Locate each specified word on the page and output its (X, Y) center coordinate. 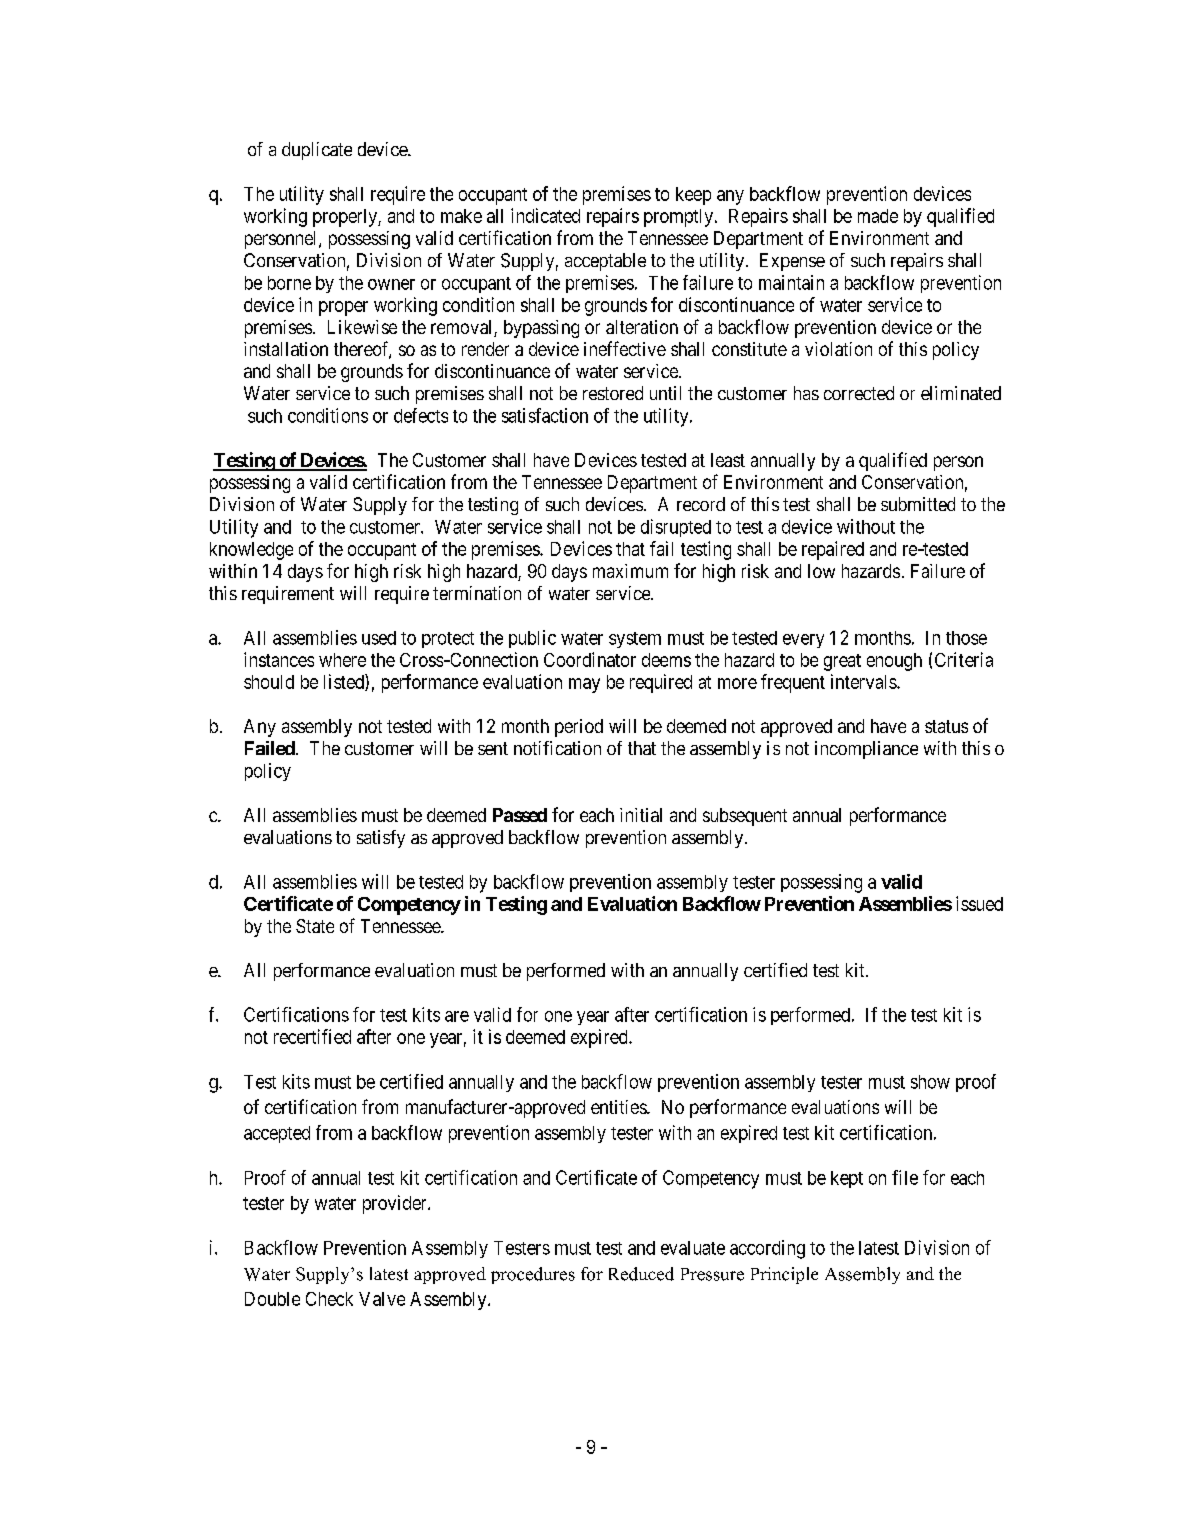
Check (329, 1299)
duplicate (317, 151)
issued (979, 903)
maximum (630, 571)
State (315, 926)
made (878, 216)
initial (641, 815)
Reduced (641, 1274)
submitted (918, 504)
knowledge (251, 551)
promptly (680, 218)
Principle (784, 1275)
